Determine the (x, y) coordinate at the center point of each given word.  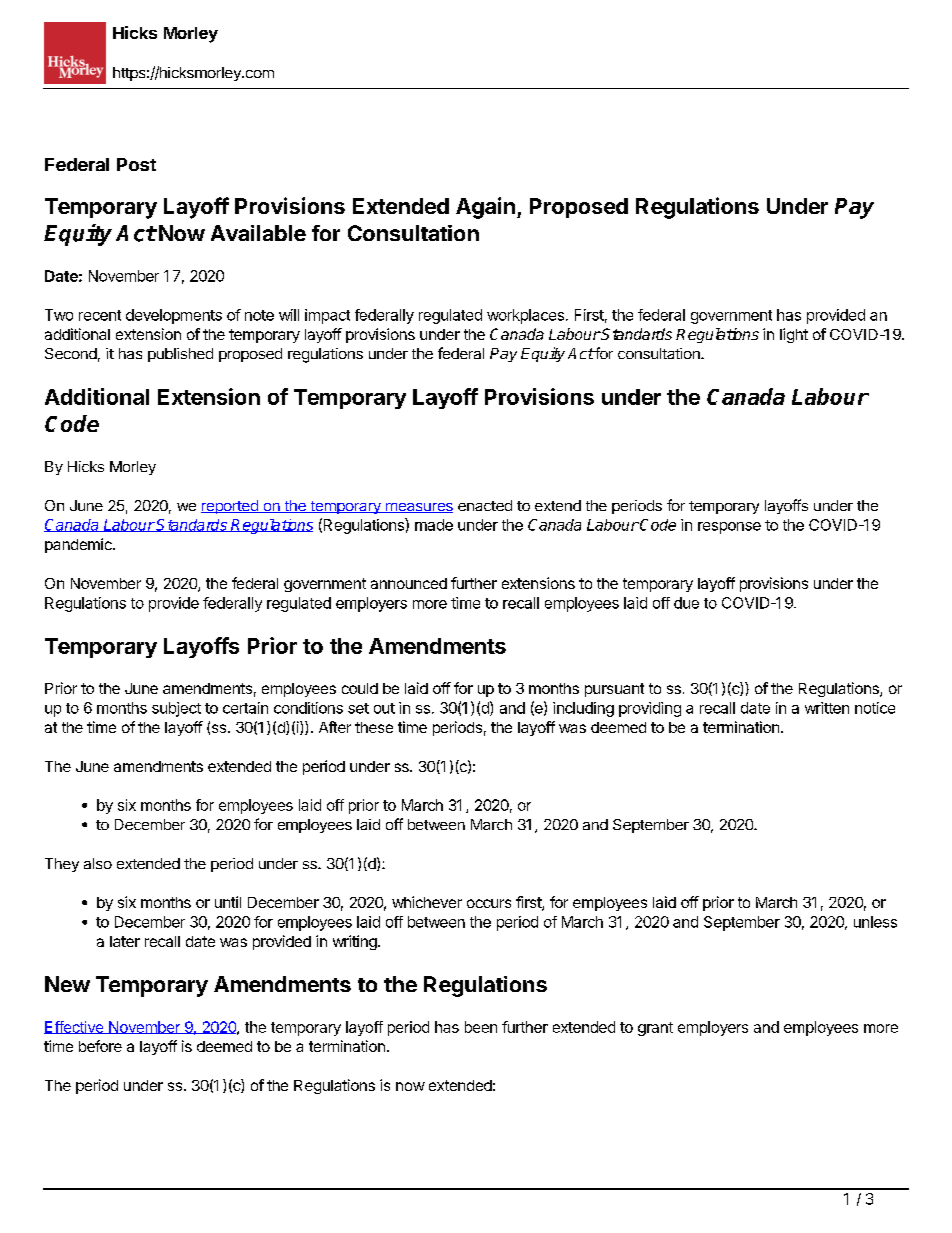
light (794, 335)
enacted (485, 505)
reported (230, 507)
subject (176, 709)
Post (136, 164)
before (100, 1046)
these (374, 727)
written (827, 708)
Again (485, 208)
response (729, 528)
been (481, 1027)
